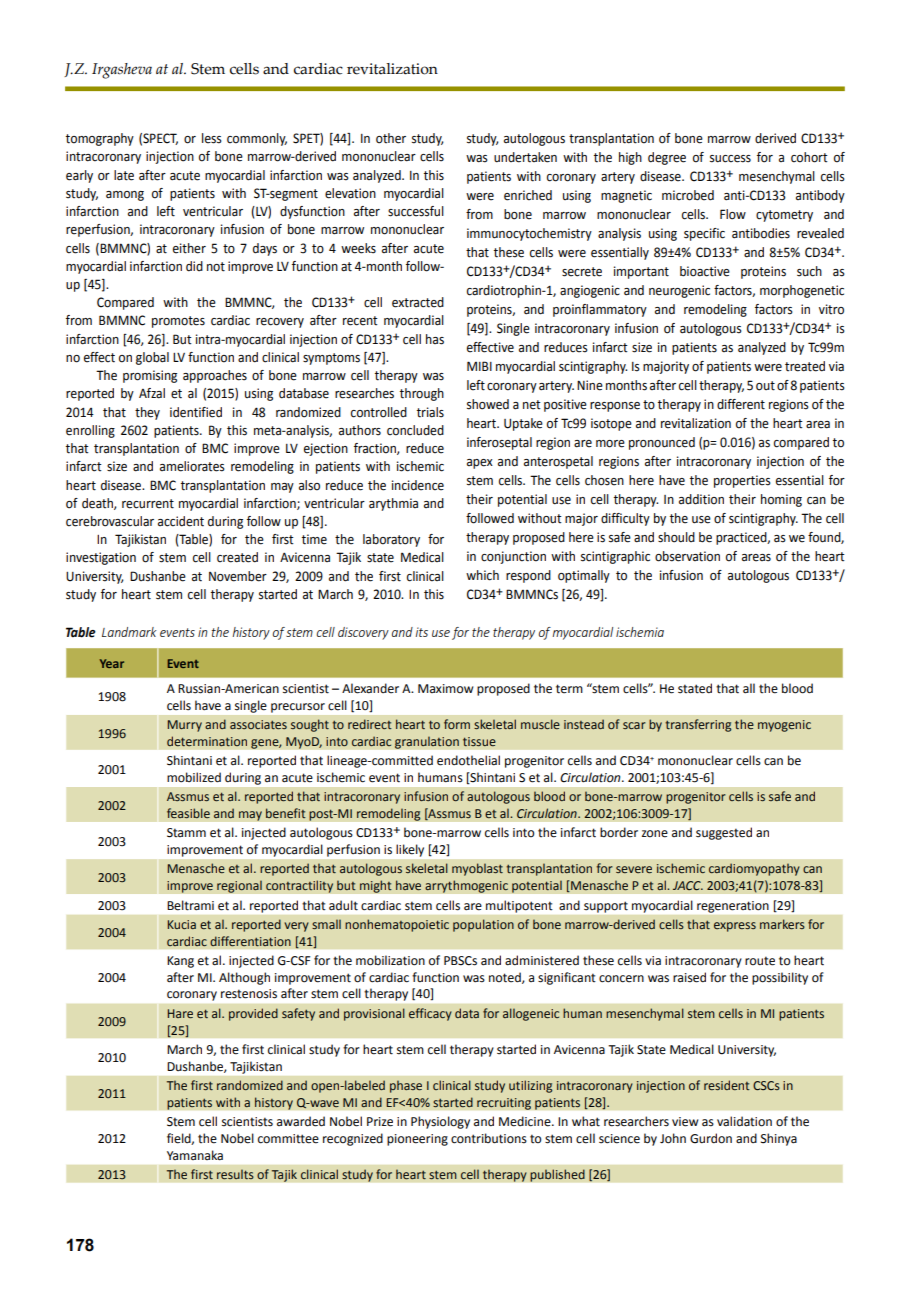  What do you see at coordinates (195, 1155) in the screenshot?
I see `Yamanaka` at bounding box center [195, 1155].
